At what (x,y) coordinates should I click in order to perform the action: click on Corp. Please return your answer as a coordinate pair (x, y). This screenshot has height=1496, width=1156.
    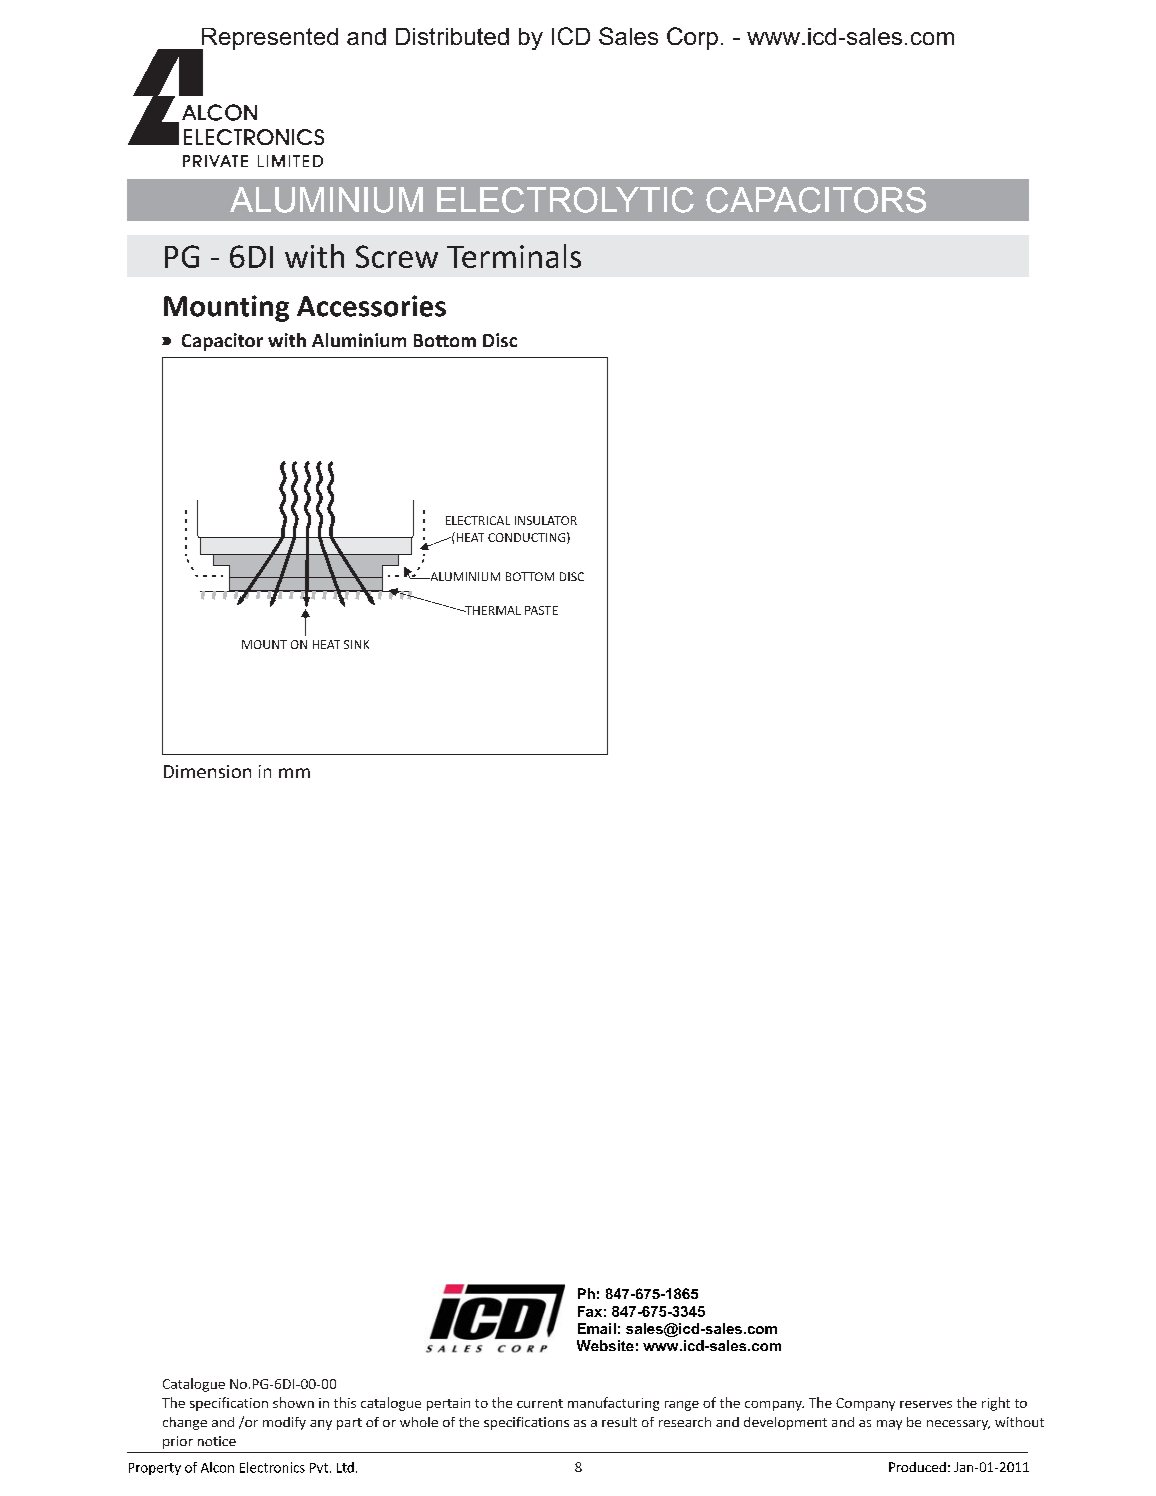
    Looking at the image, I should click on (692, 38).
